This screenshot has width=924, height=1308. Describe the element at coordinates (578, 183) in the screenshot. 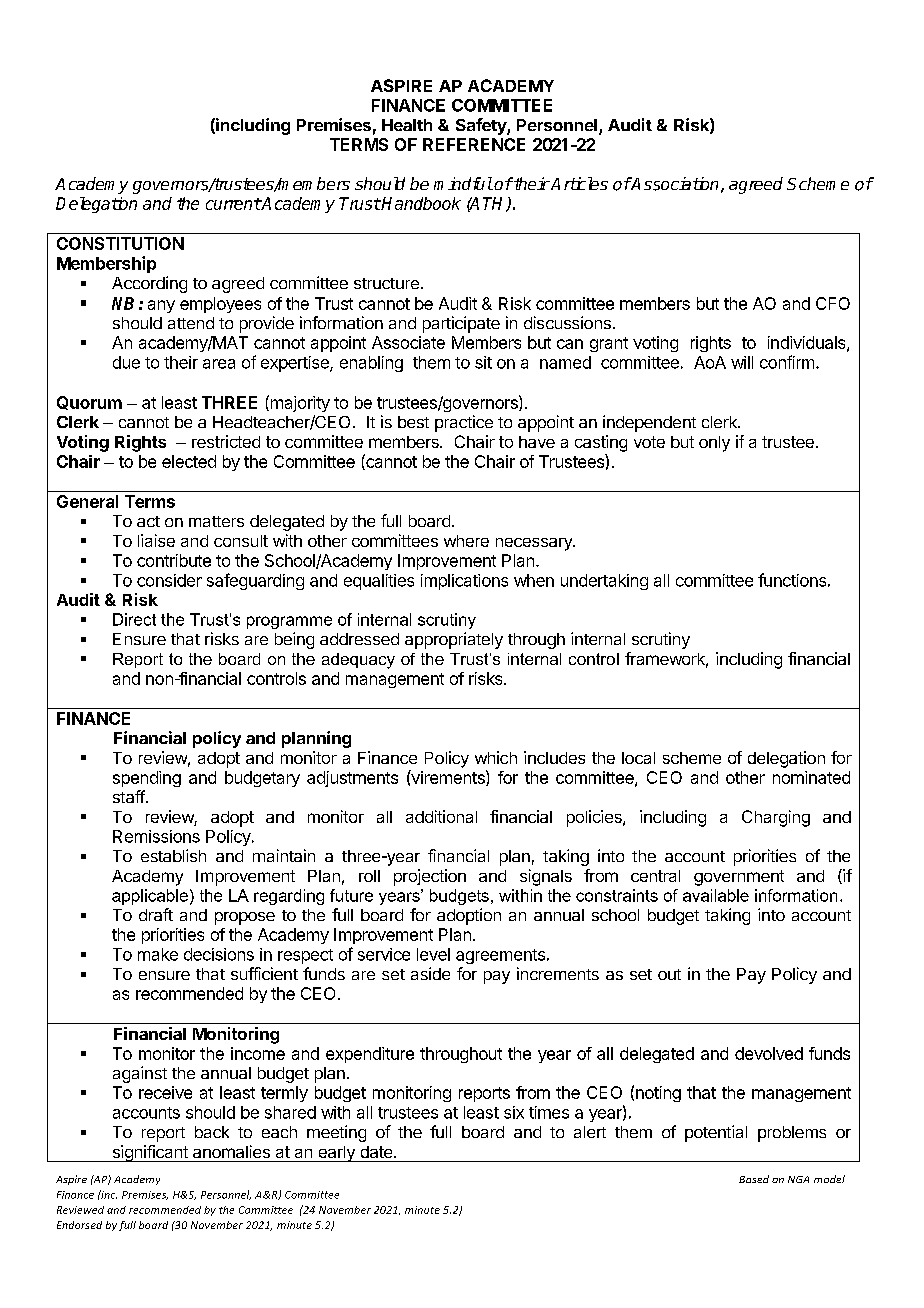

I see `Articles` at that location.
